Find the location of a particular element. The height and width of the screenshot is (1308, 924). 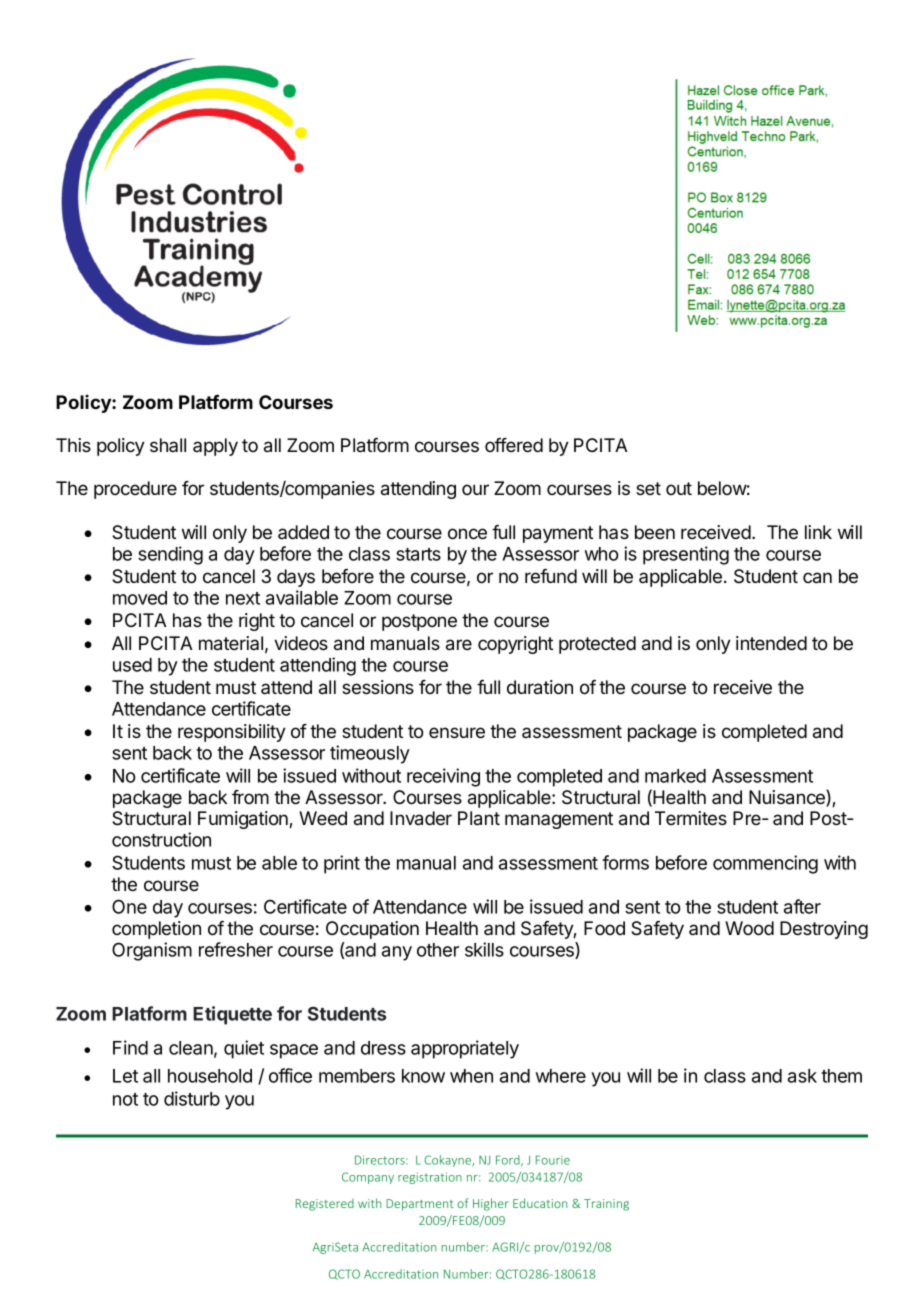

Training is located at coordinates (606, 1205).
